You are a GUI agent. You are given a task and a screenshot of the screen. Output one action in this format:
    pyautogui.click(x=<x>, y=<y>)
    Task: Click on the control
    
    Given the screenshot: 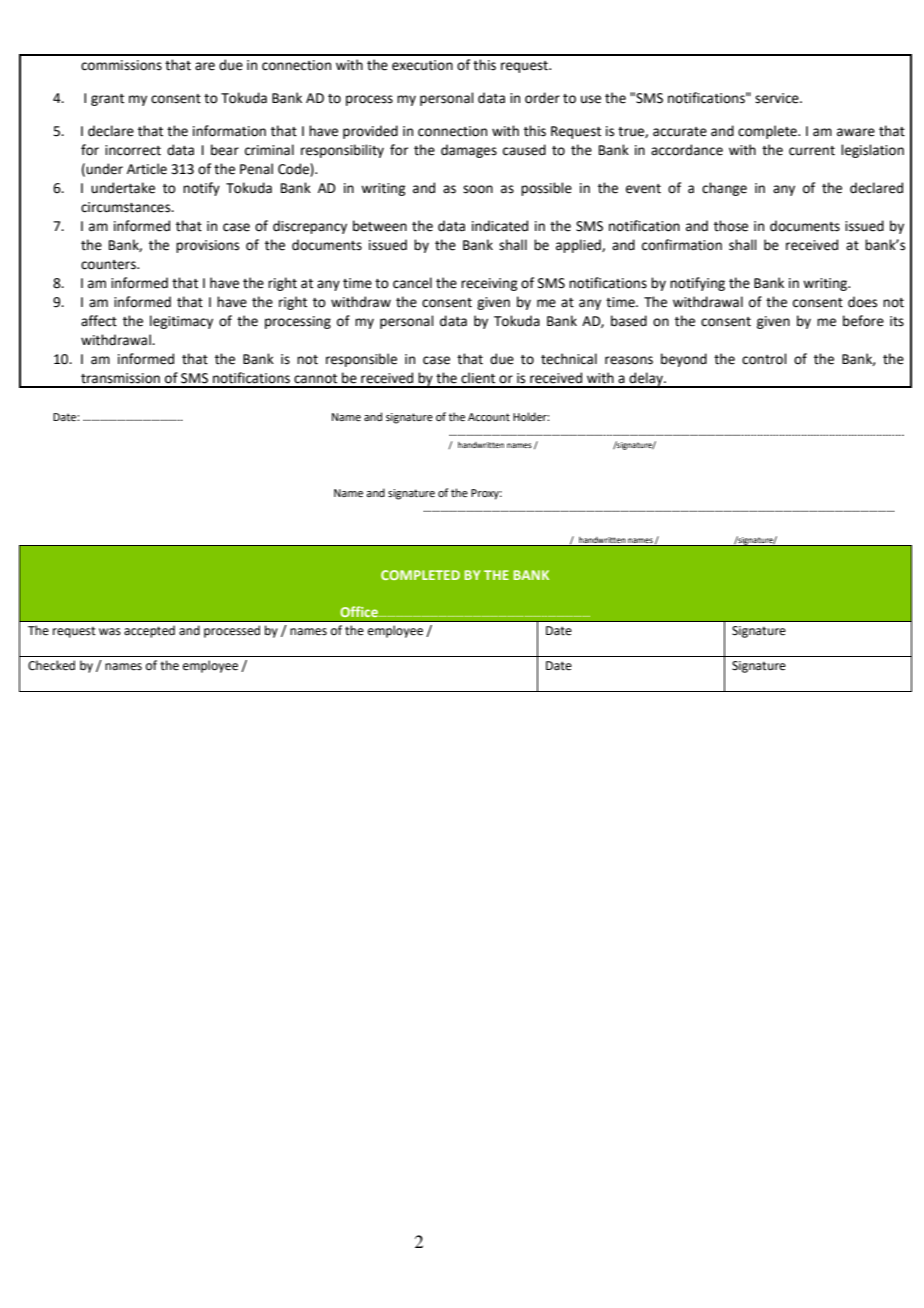 What is the action you would take?
    pyautogui.click(x=764, y=359)
